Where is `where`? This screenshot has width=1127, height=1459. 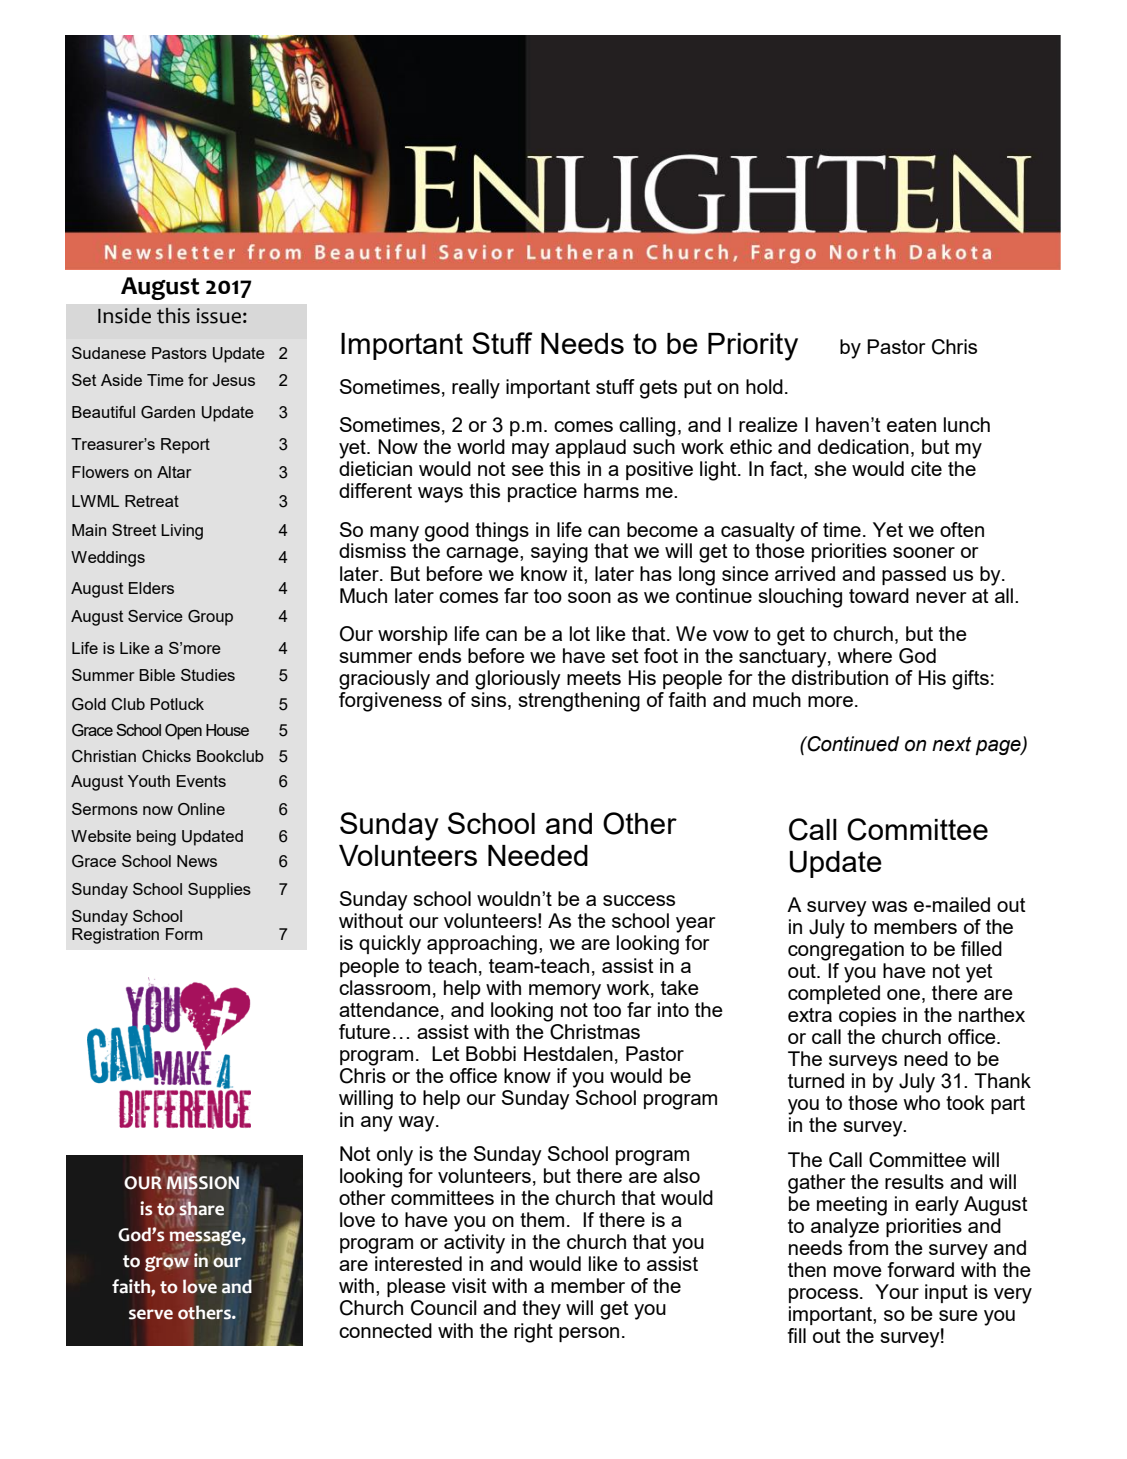 where is located at coordinates (864, 655).
